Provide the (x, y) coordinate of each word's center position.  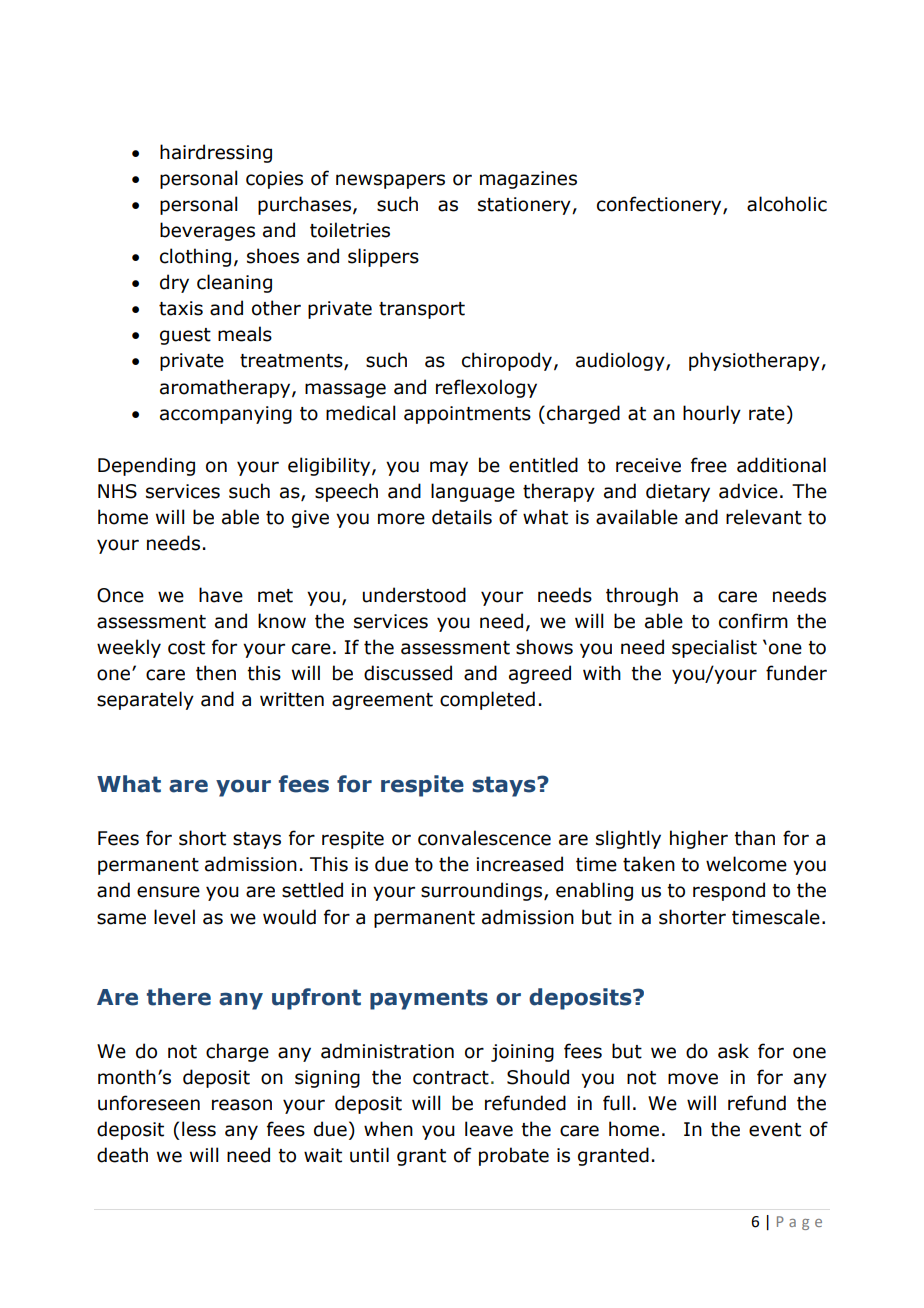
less (199, 1129)
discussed (408, 673)
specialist (714, 648)
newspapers (390, 181)
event (775, 1130)
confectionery (660, 205)
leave (489, 1129)
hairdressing (216, 153)
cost (186, 648)
